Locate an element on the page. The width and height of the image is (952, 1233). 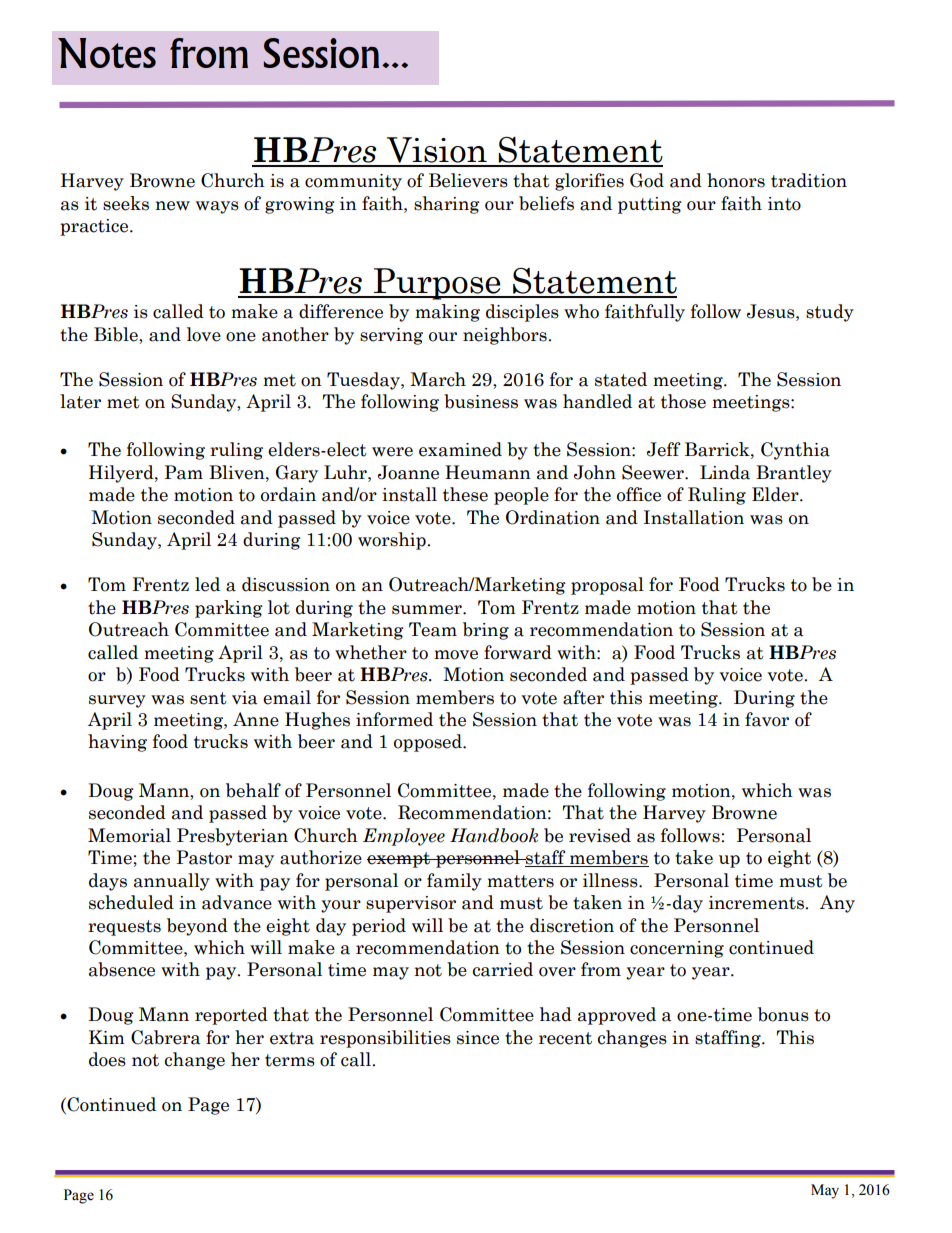
Cabrera is located at coordinates (165, 1037).
